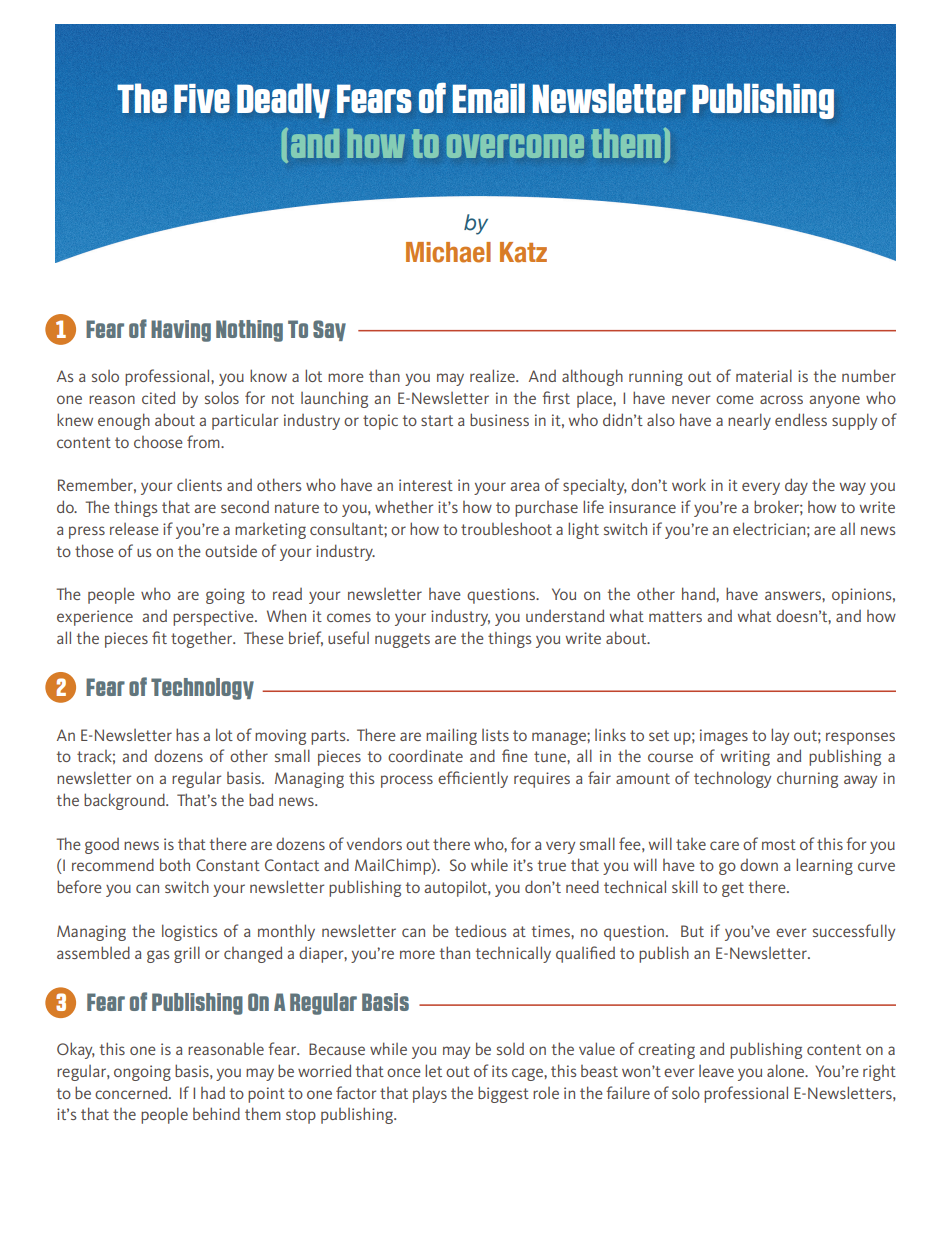 The height and width of the page is (1233, 952). I want to click on Five, so click(202, 98).
